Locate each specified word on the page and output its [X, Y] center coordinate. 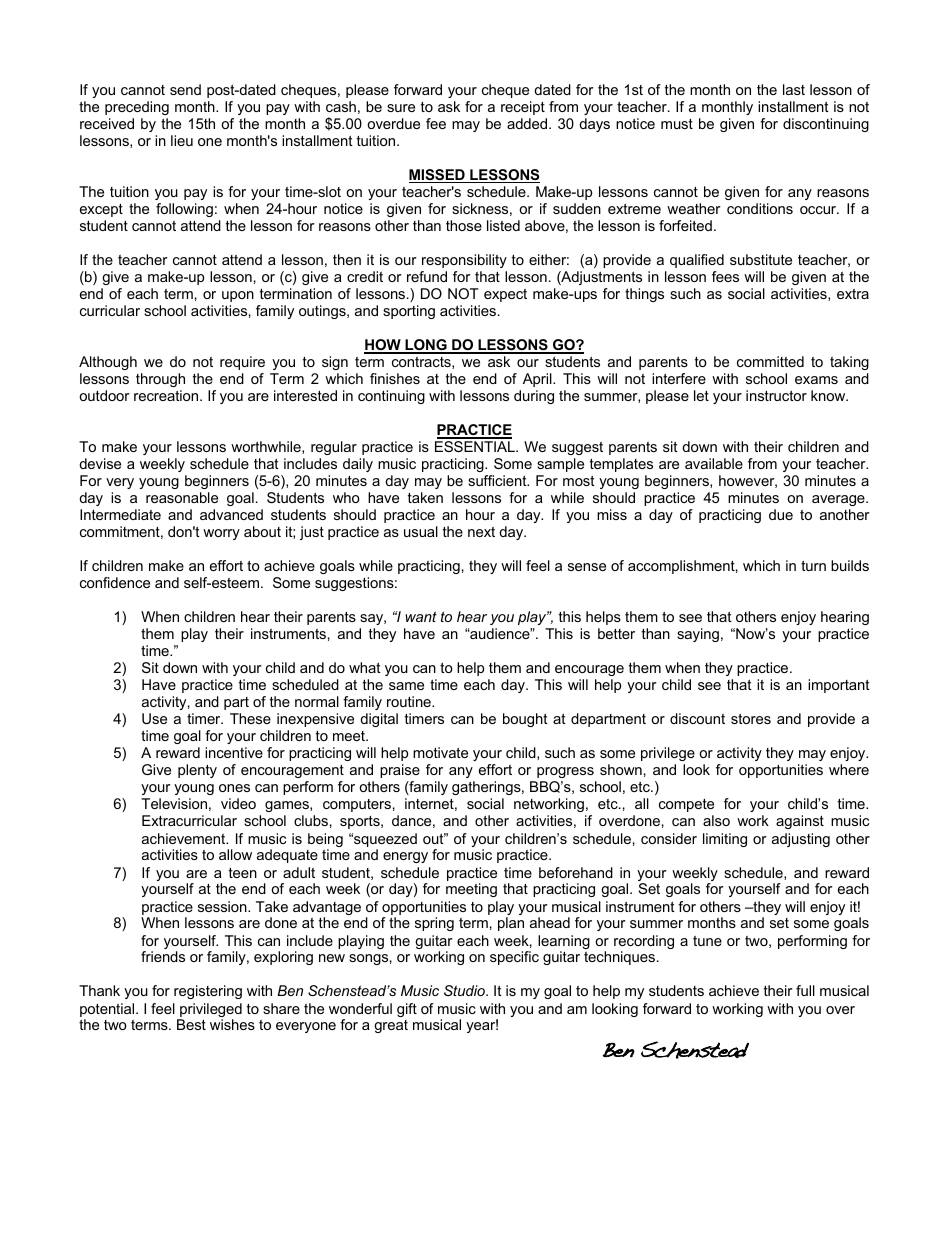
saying [698, 635]
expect [505, 295]
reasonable [182, 497]
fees [725, 276]
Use [154, 718]
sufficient [498, 480]
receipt [523, 108]
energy [405, 857]
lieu [182, 140]
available [714, 463]
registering [208, 992]
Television [174, 803]
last [794, 89]
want [421, 616]
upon [238, 296]
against [800, 822]
